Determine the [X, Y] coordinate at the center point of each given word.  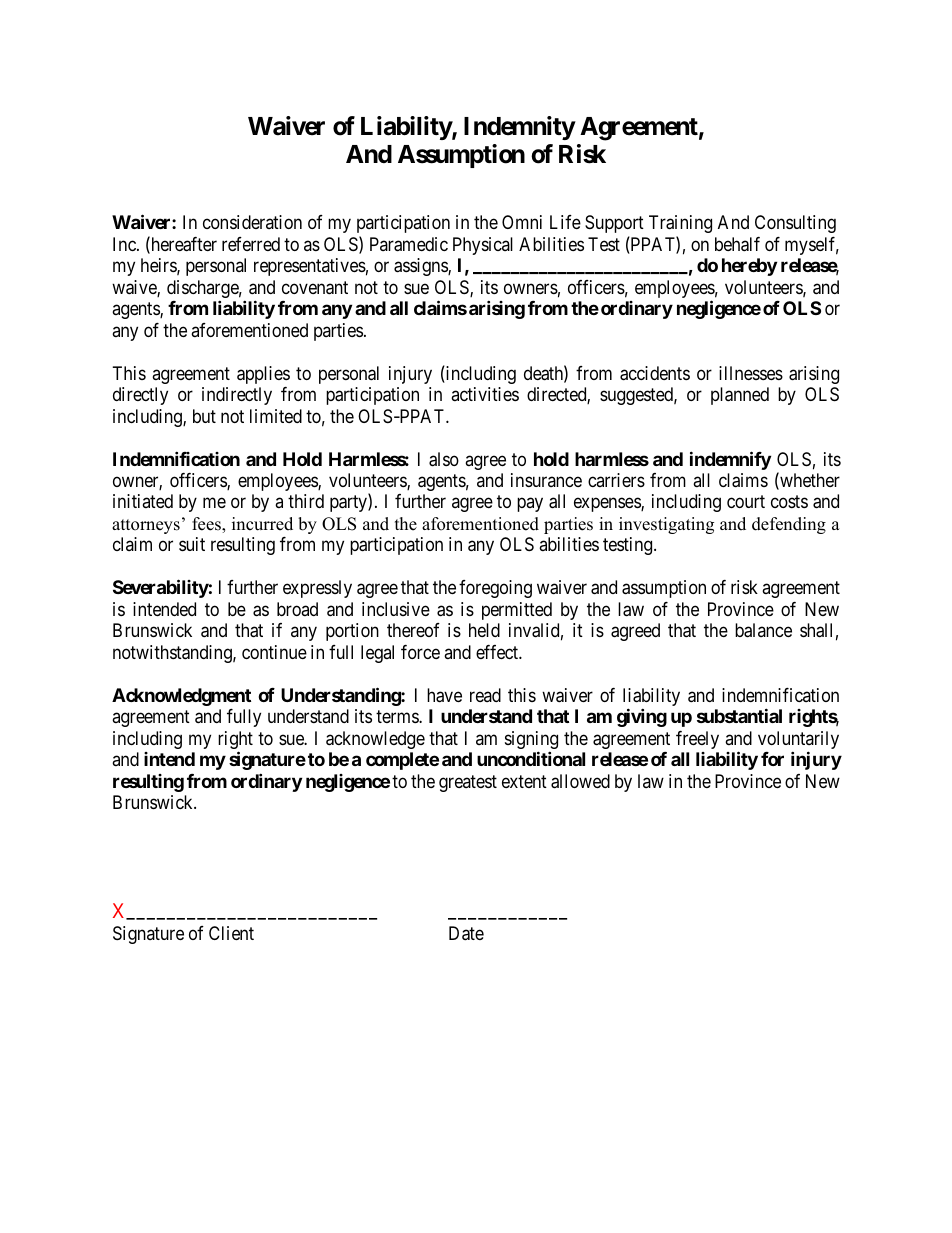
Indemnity [520, 128]
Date [466, 933]
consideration [252, 222]
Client [231, 933]
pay [530, 505]
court [746, 502]
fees [207, 525]
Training [680, 224]
